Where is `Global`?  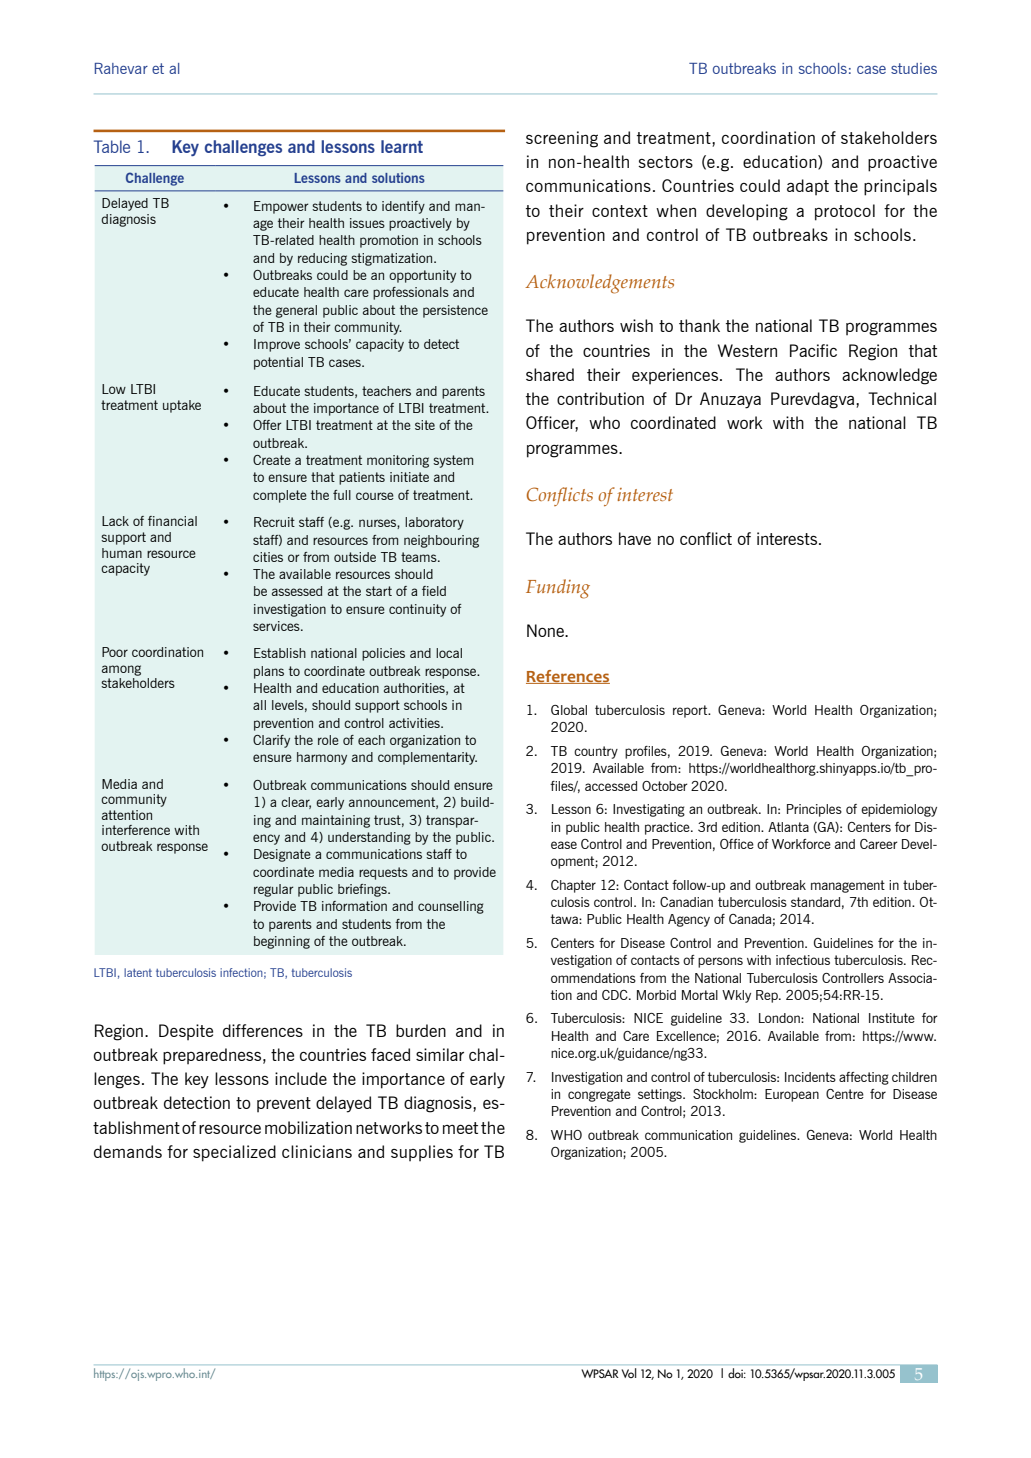
Global is located at coordinates (569, 710).
